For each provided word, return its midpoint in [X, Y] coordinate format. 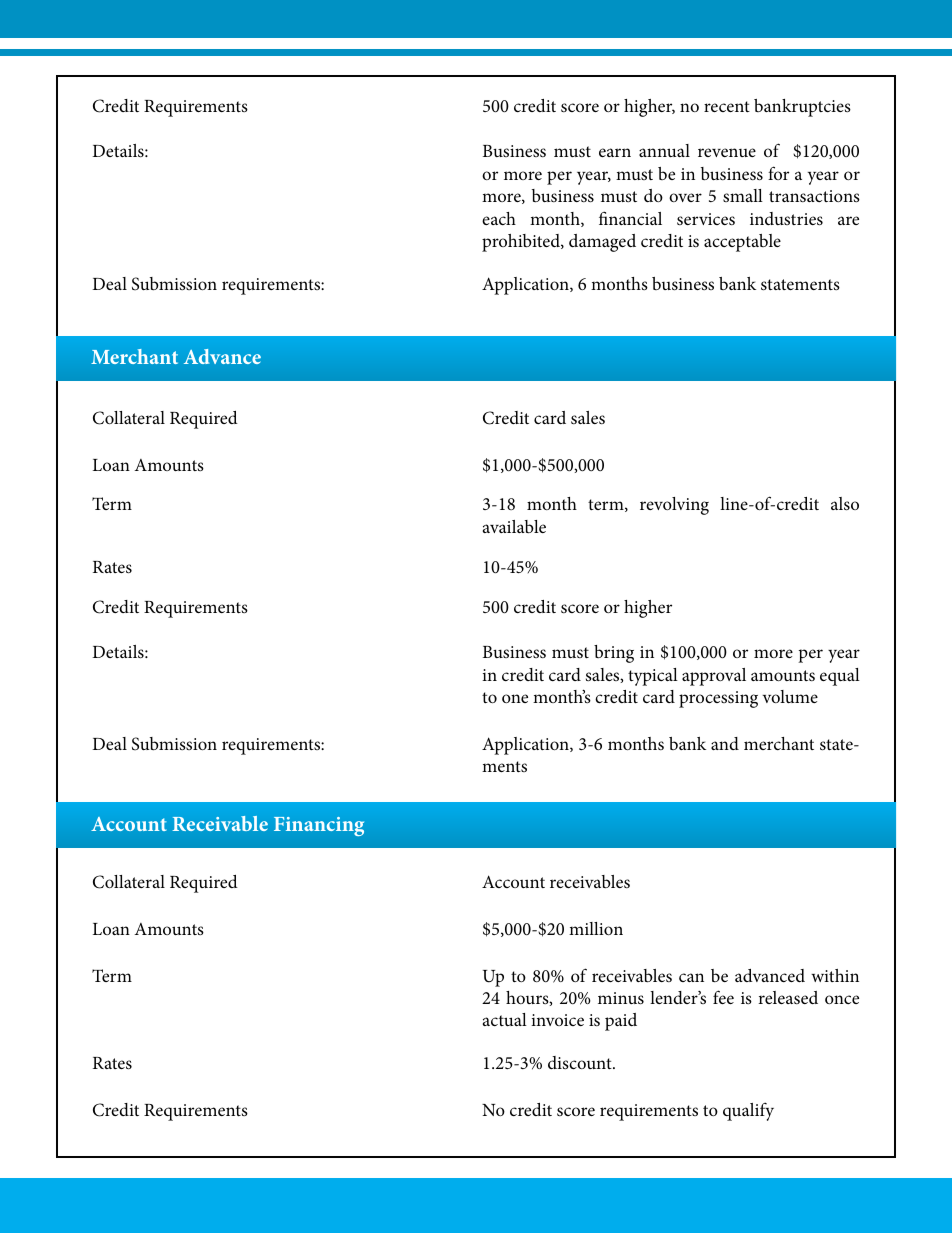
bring [614, 654]
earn [615, 152]
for [778, 173]
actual [505, 1019]
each [499, 218]
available [514, 527]
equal [840, 677]
